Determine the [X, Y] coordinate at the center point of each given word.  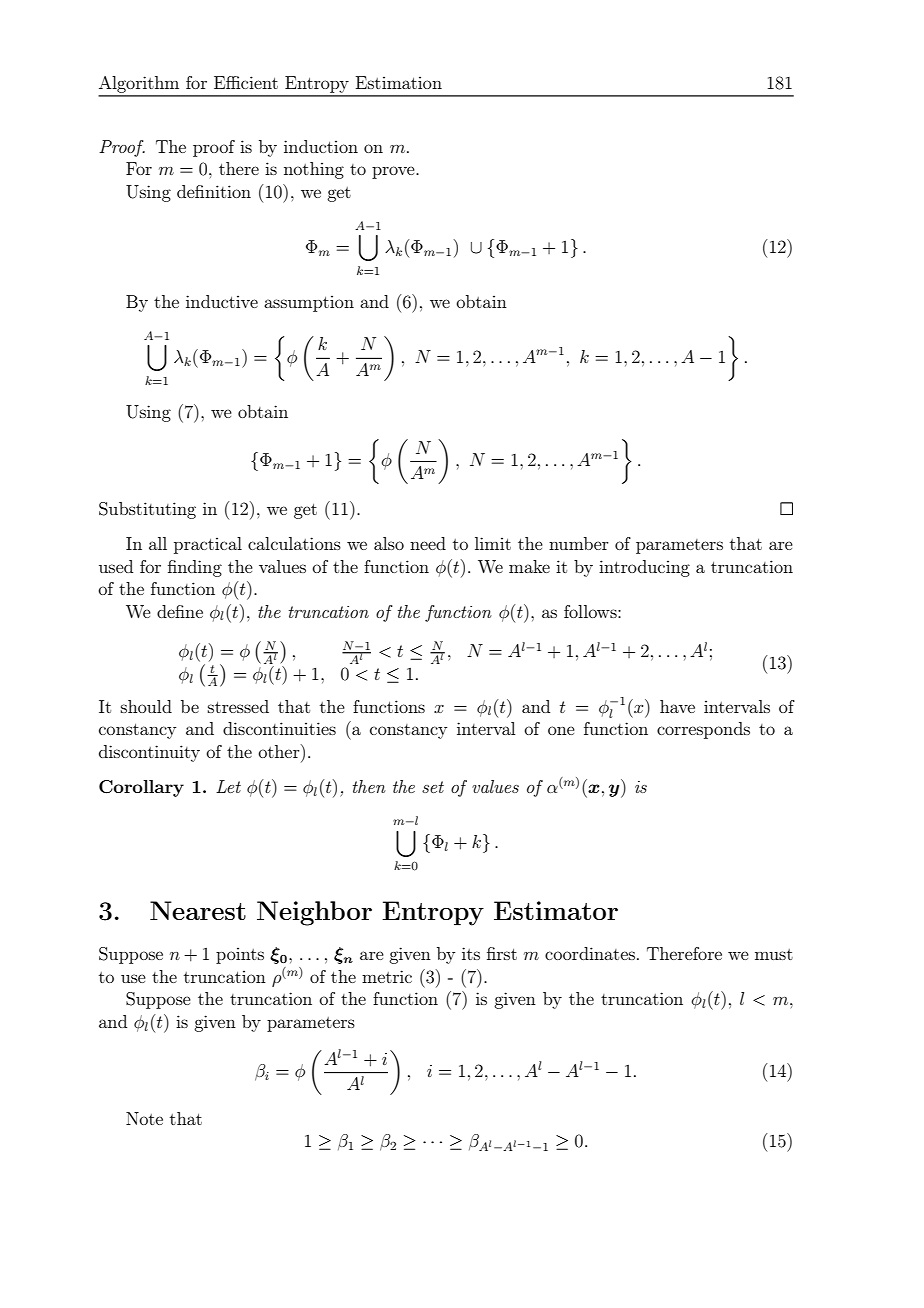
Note [144, 1118]
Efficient [246, 82]
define [180, 611]
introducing [644, 568]
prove [394, 172]
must [774, 954]
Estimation [399, 82]
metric [387, 976]
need [428, 543]
